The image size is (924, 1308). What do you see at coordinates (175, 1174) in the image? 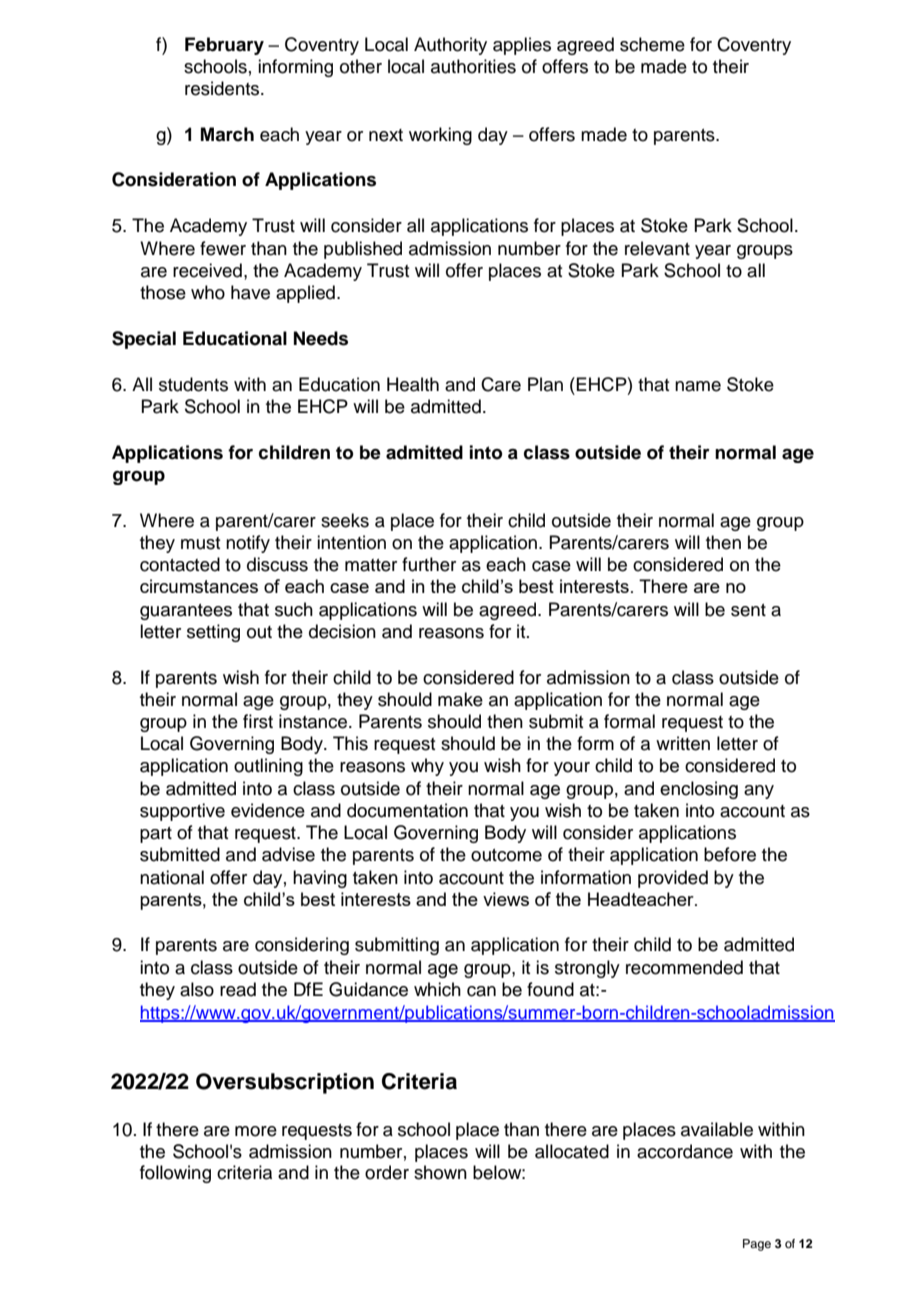
I see `following` at bounding box center [175, 1174].
